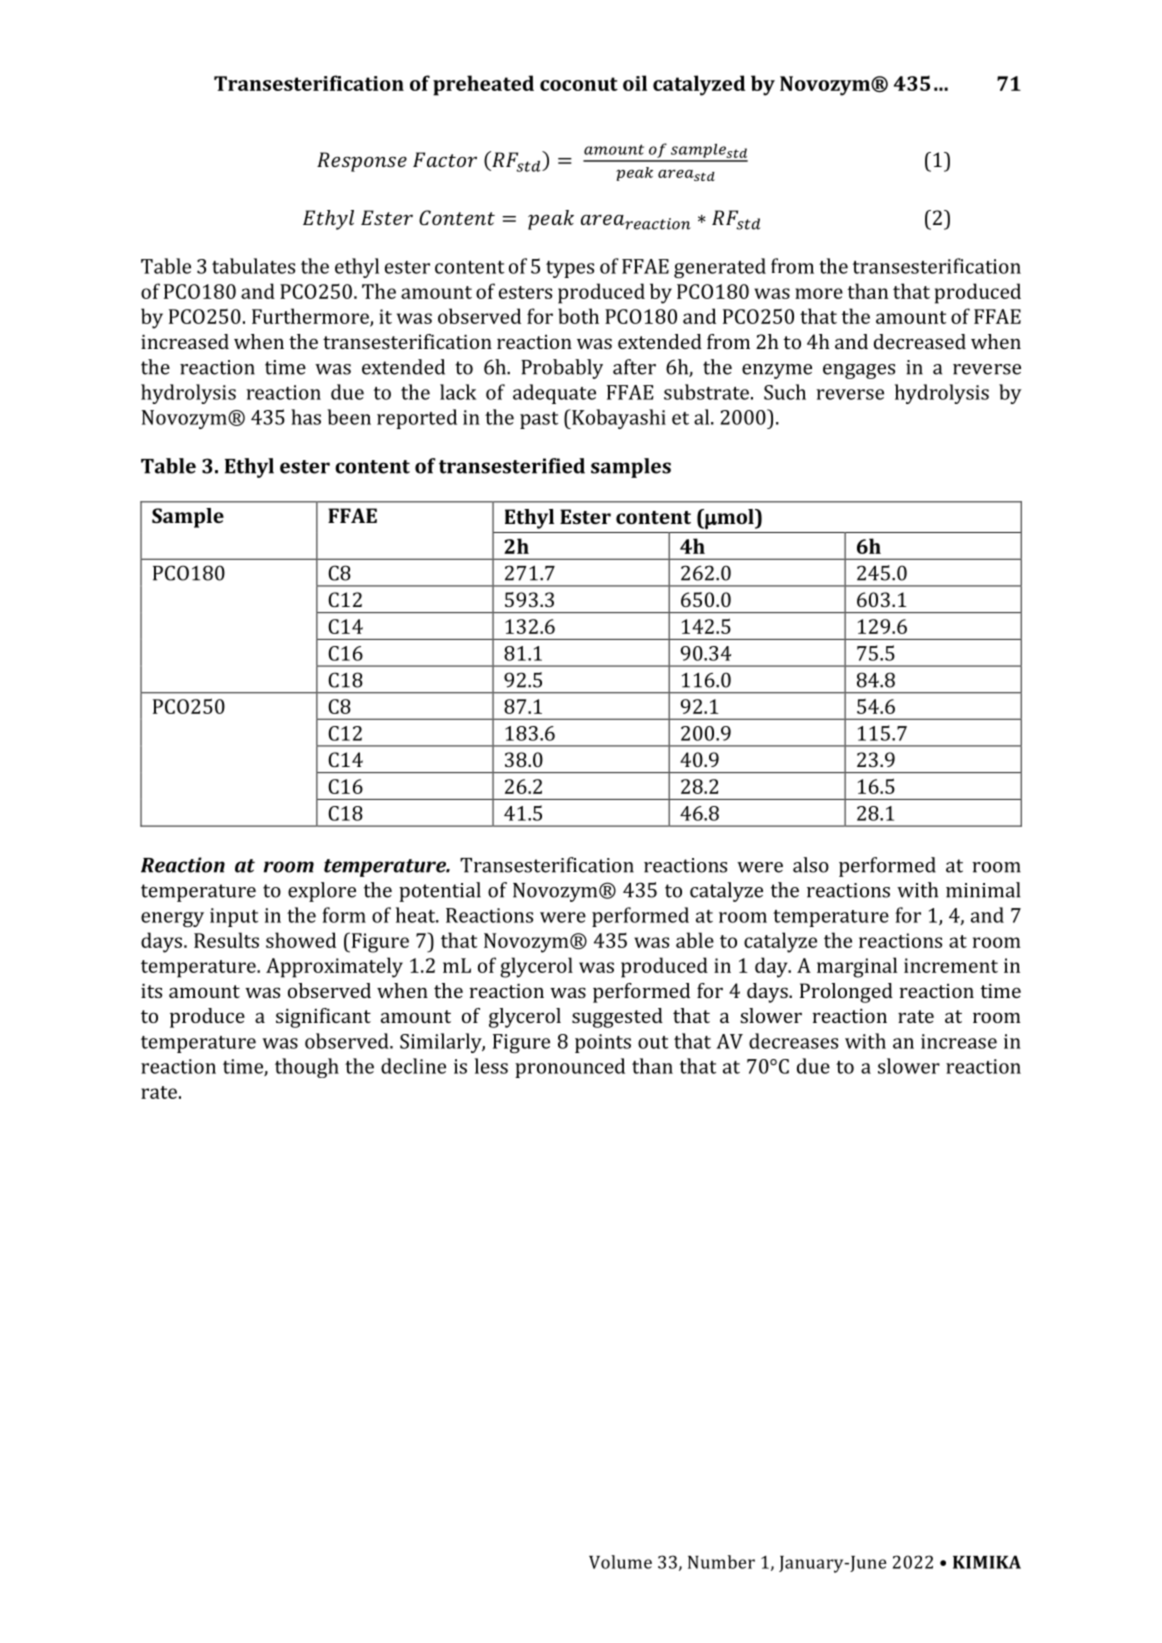 Image resolution: width=1162 pixels, height=1643 pixels. What do you see at coordinates (322, 892) in the document?
I see `explore` at bounding box center [322, 892].
